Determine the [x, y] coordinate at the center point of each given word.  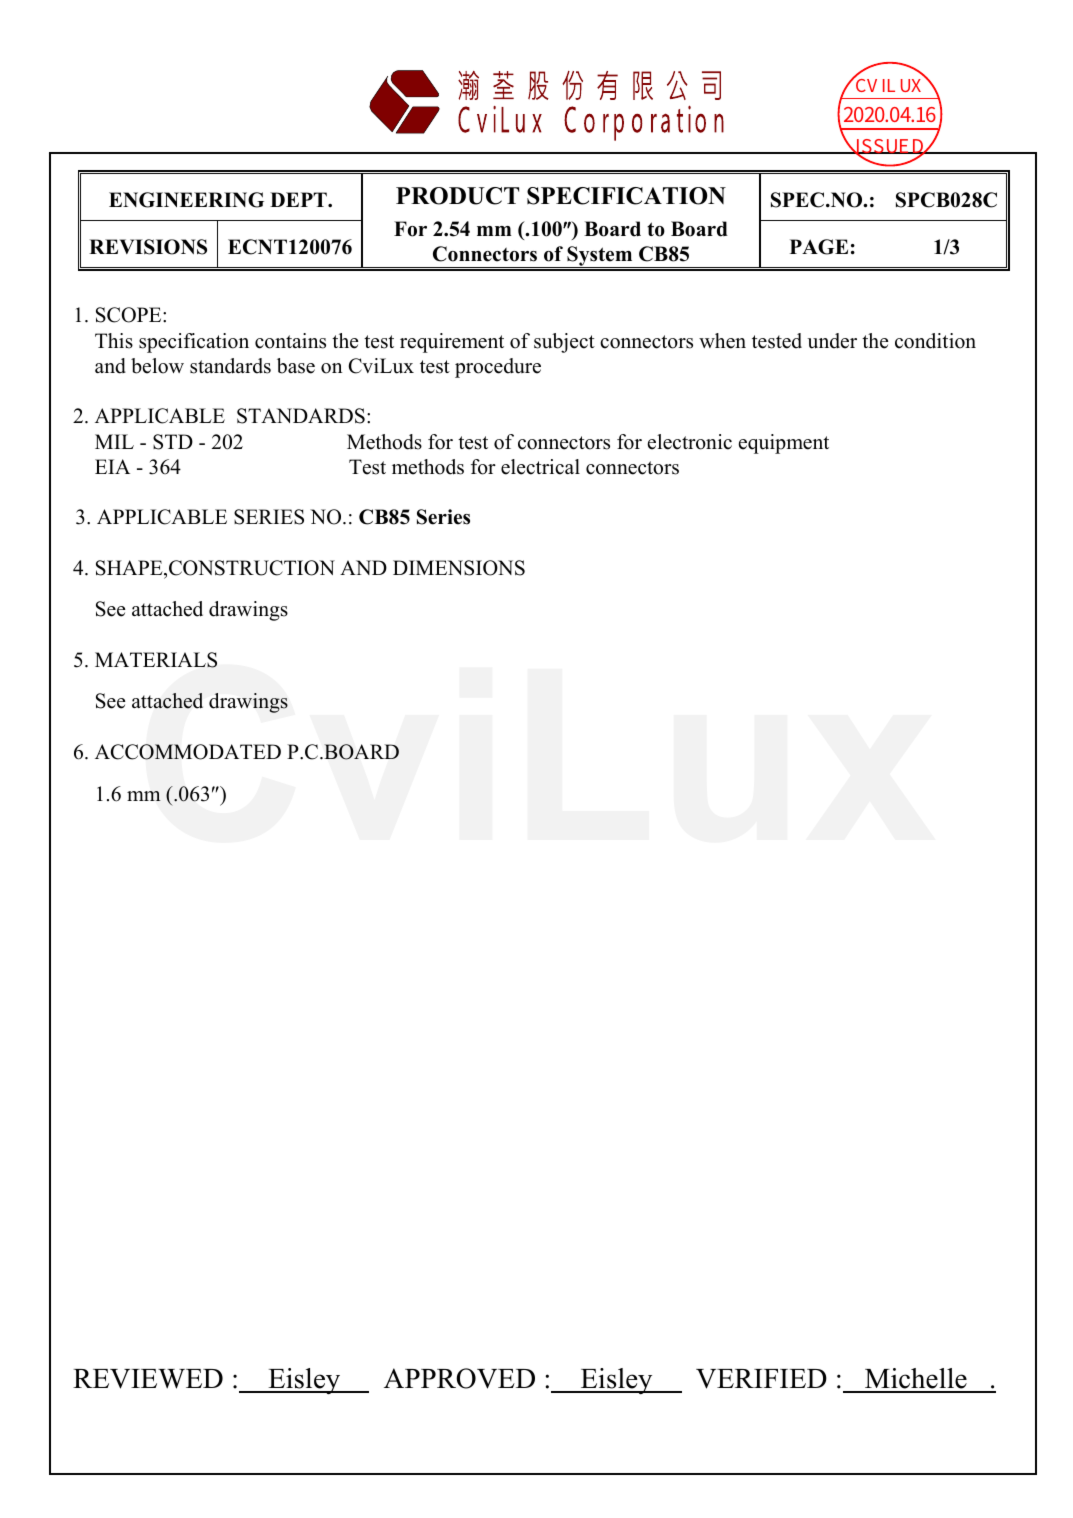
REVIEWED [148, 1379]
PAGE [819, 247]
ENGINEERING [186, 200]
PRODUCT [457, 196]
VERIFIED [761, 1379]
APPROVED [459, 1378]
